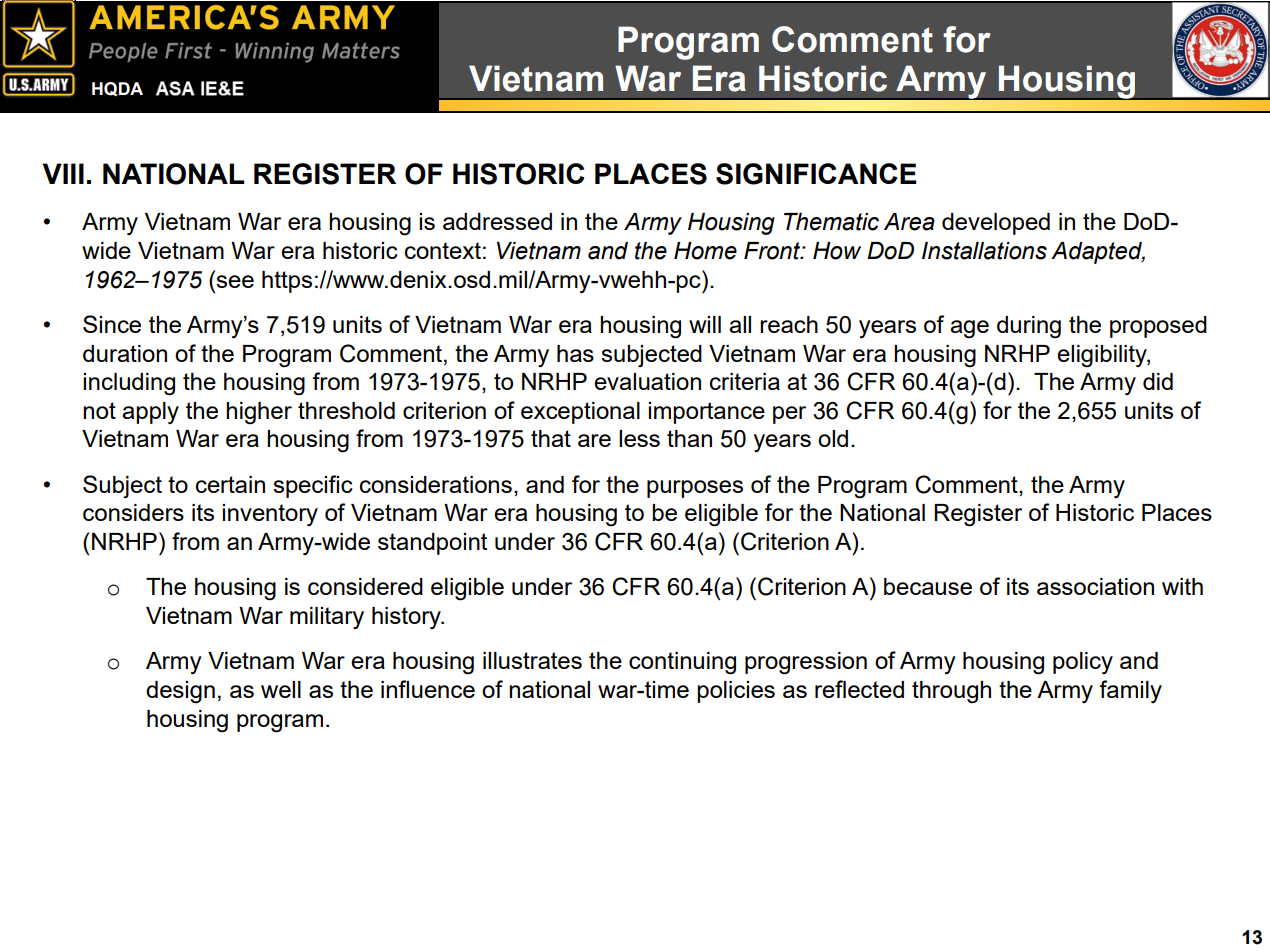 The height and width of the page is (952, 1270). What do you see at coordinates (682, 663) in the page?
I see `continuing` at bounding box center [682, 663].
